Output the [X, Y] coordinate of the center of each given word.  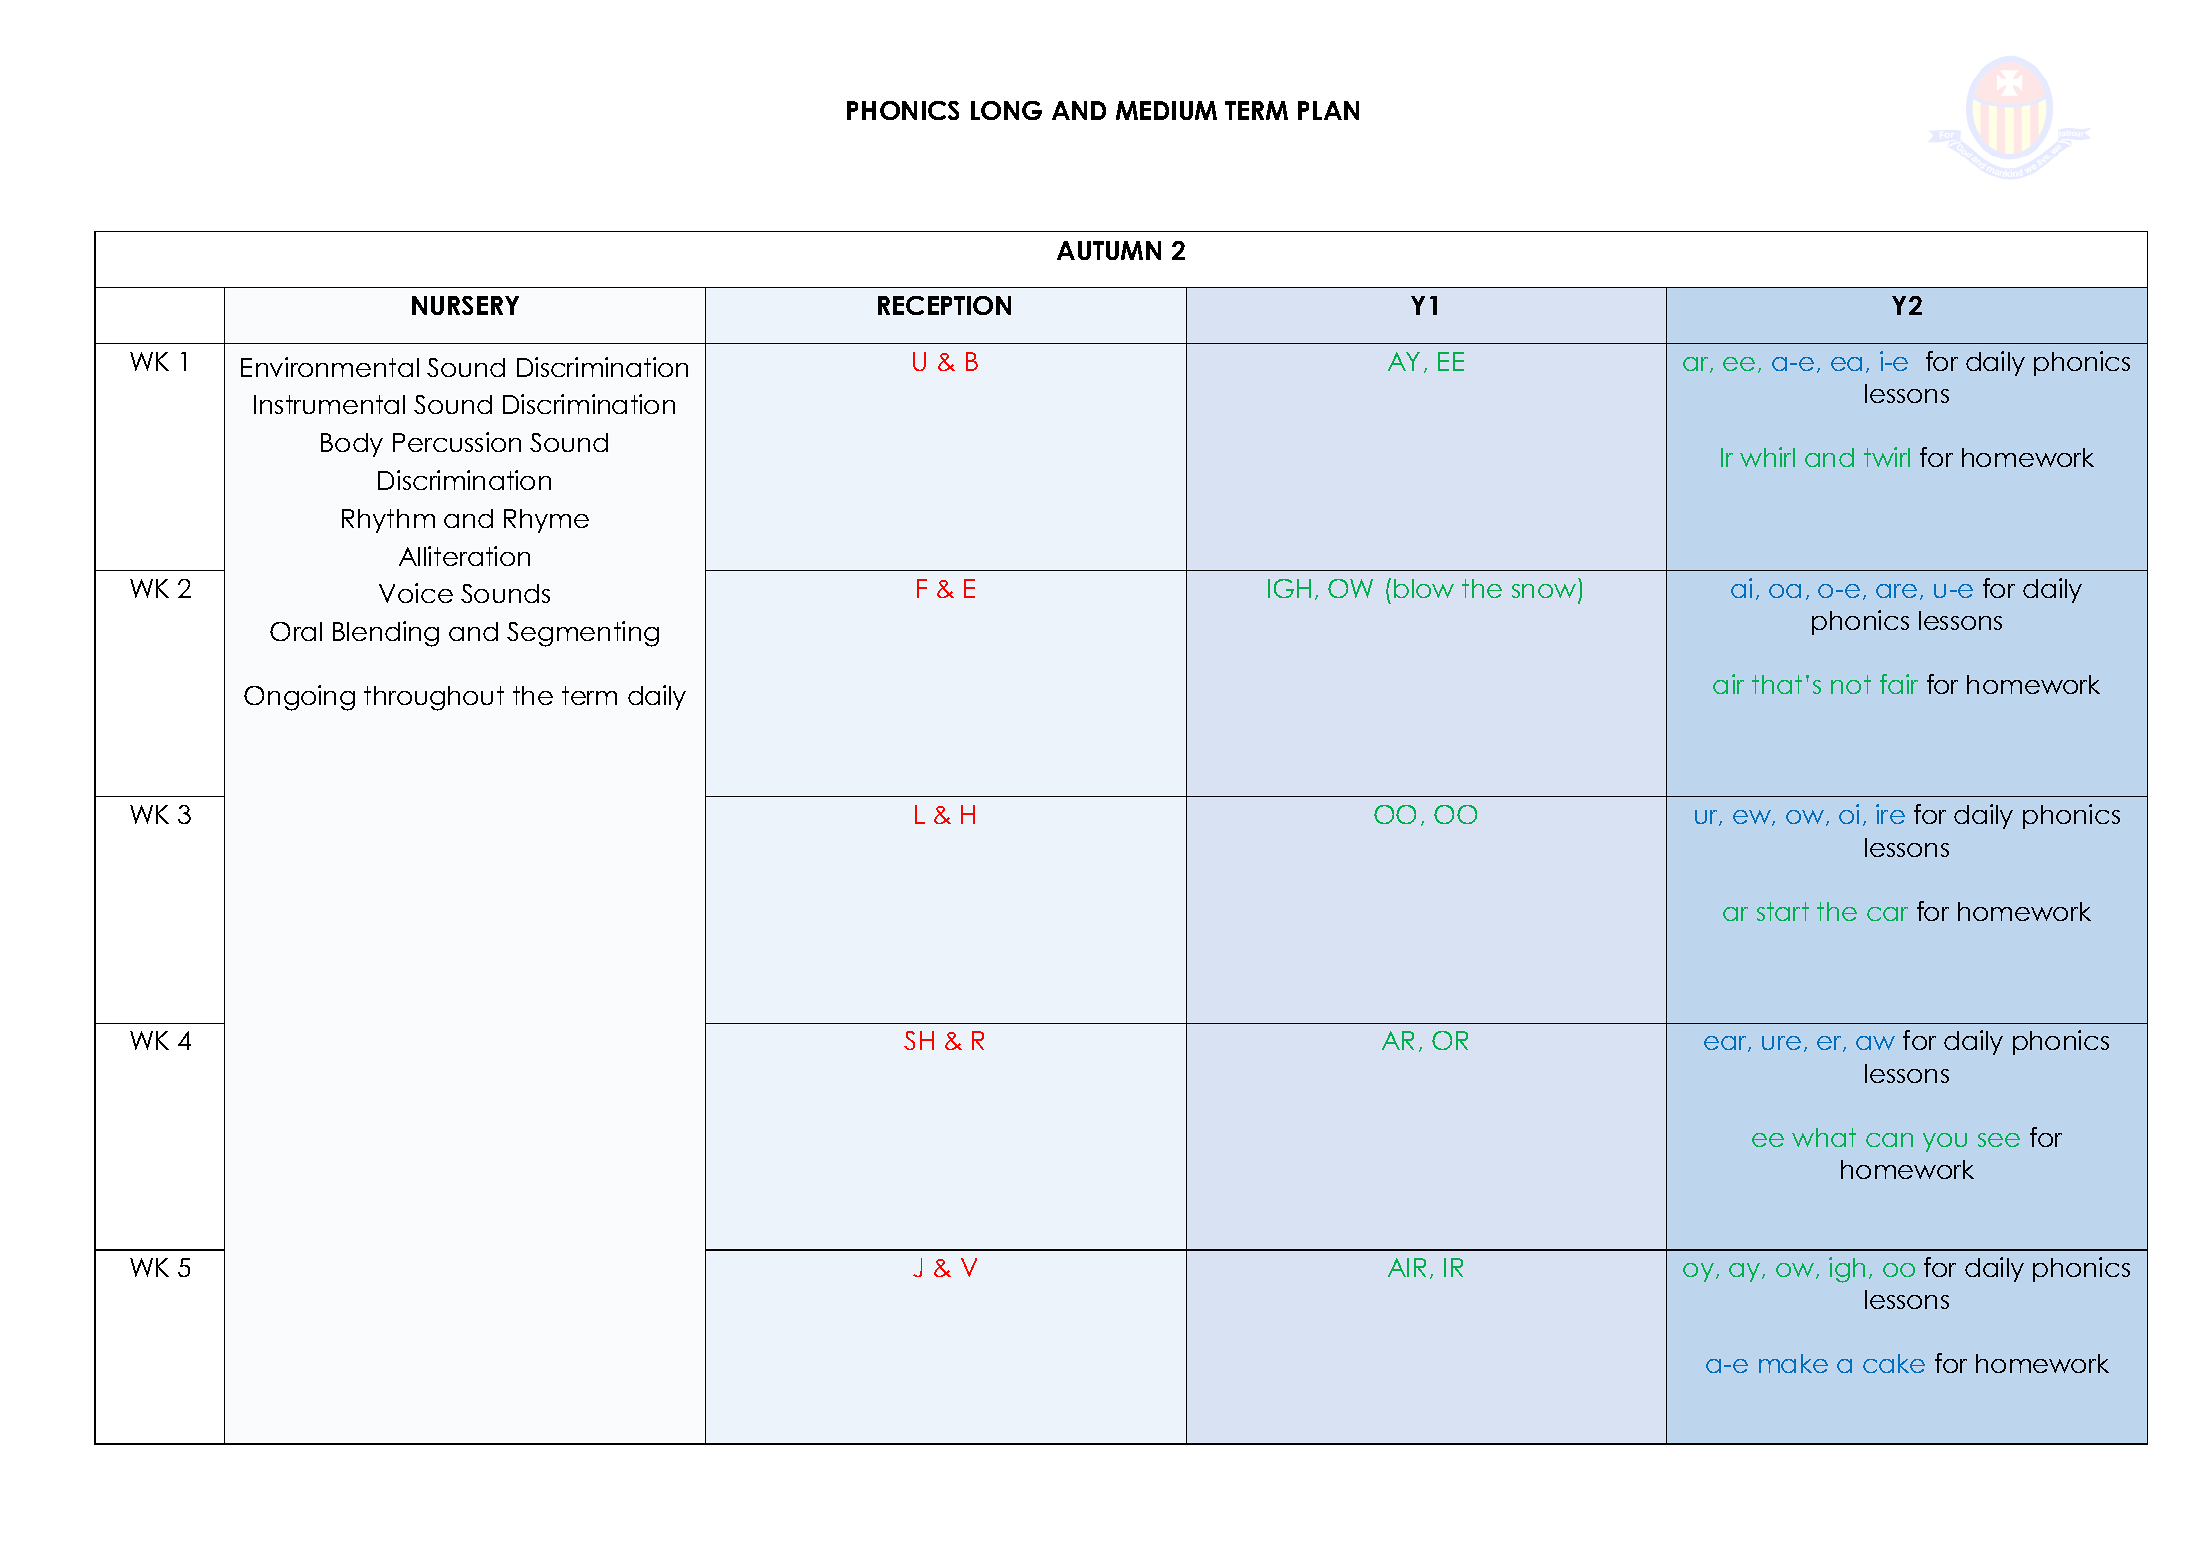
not [1851, 684]
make [1793, 1363]
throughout [434, 698]
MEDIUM [1166, 110]
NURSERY [465, 305]
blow [1424, 588]
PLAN [1328, 110]
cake [1894, 1363]
